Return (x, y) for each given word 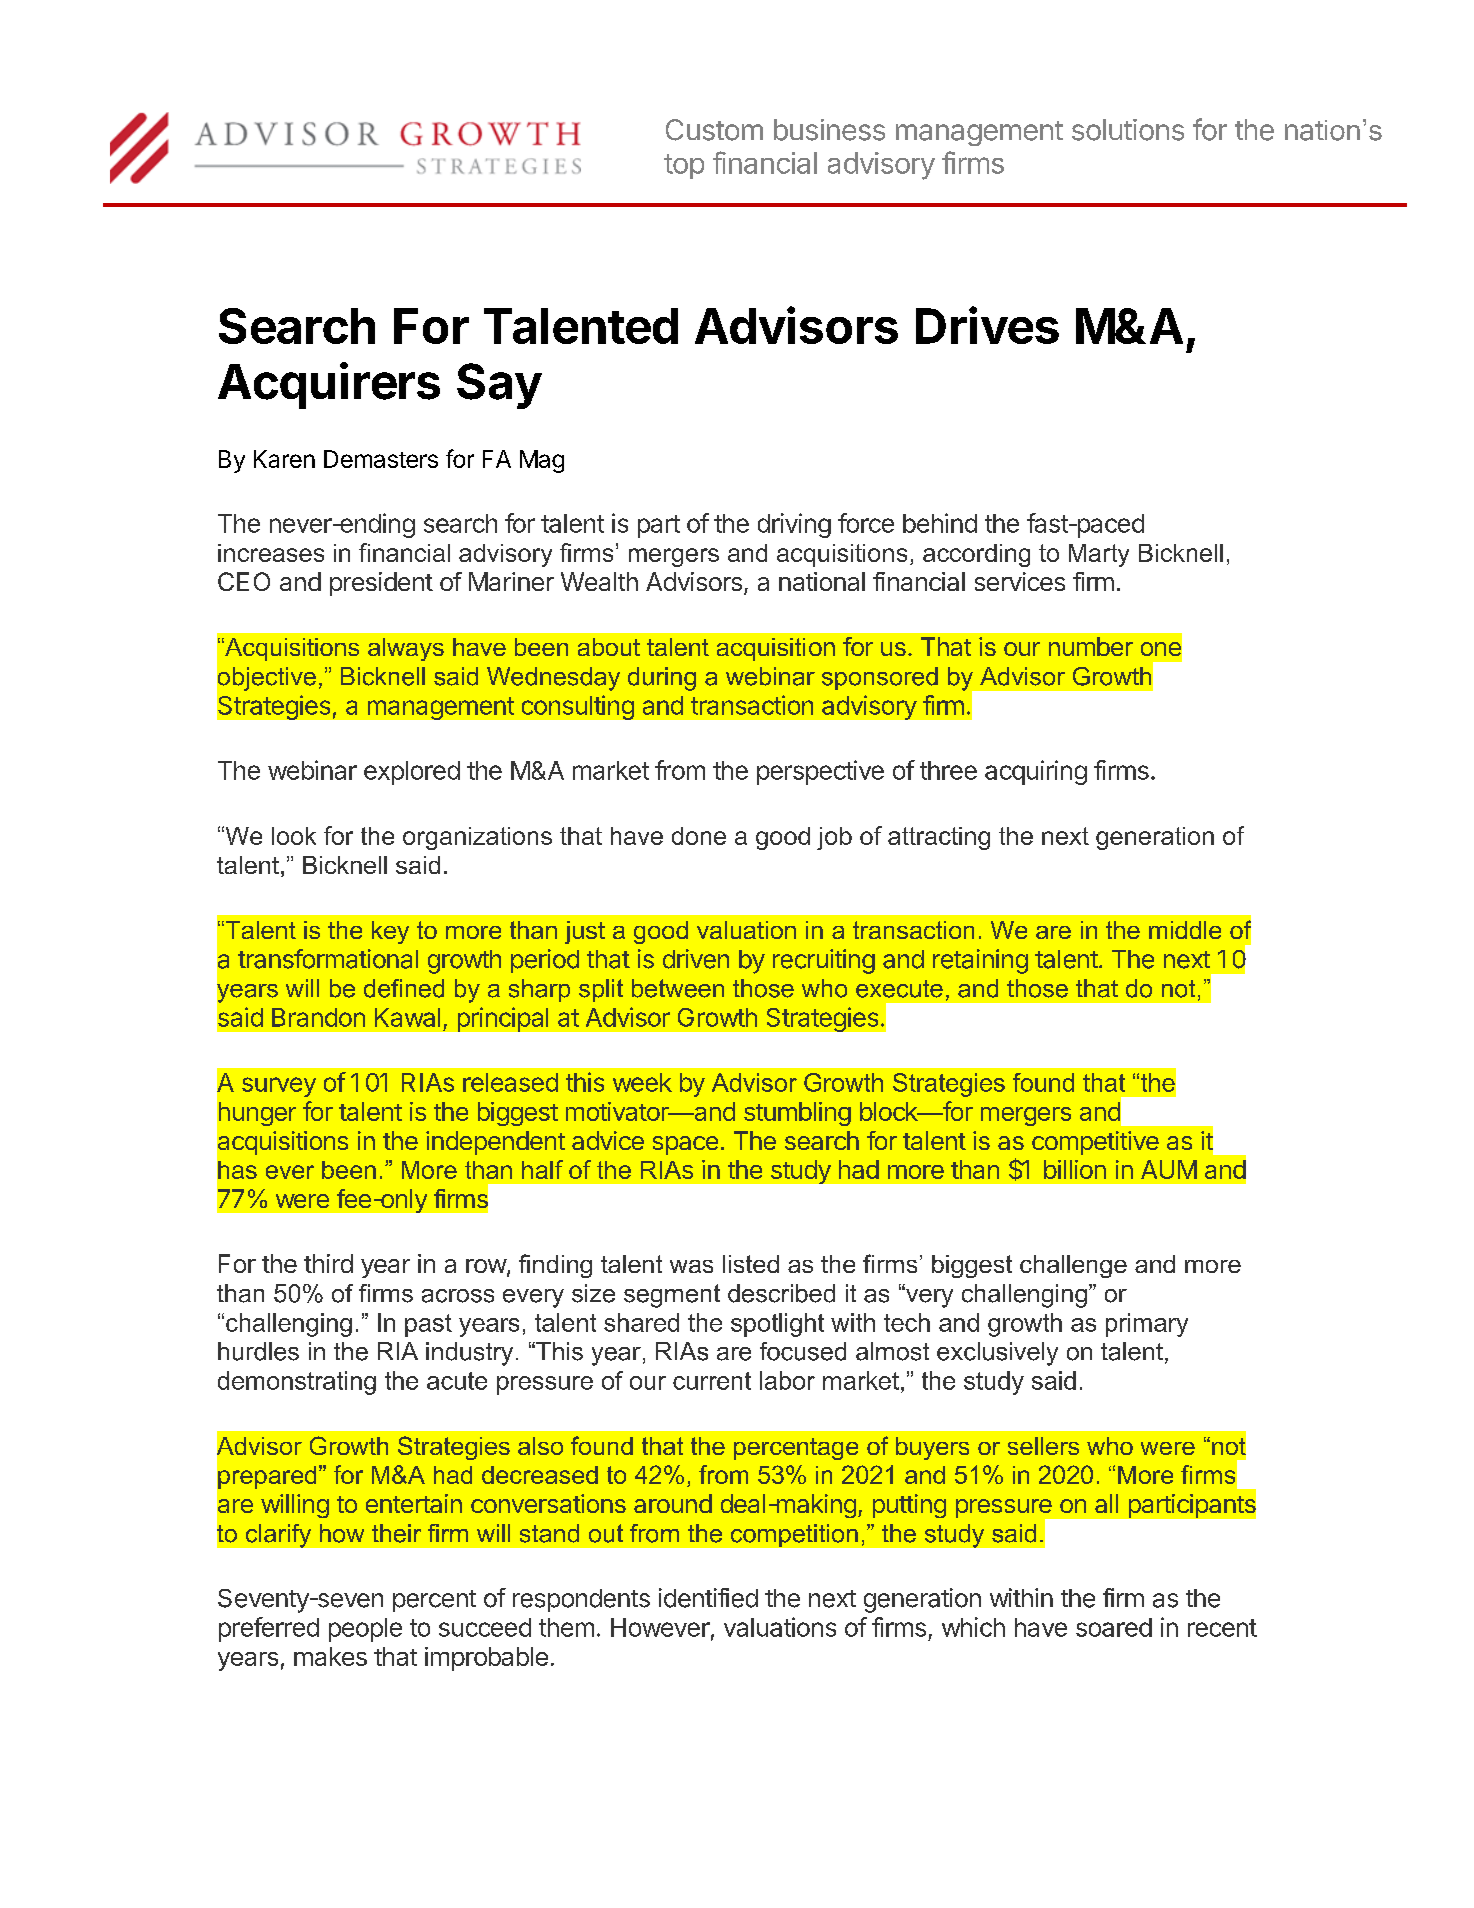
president (381, 584)
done (699, 836)
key (390, 932)
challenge (1073, 1266)
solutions (1128, 130)
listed (751, 1264)
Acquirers (329, 385)
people (365, 1630)
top (684, 166)
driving (794, 525)
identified (708, 1598)
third (328, 1263)
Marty (1099, 555)
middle (1185, 930)
